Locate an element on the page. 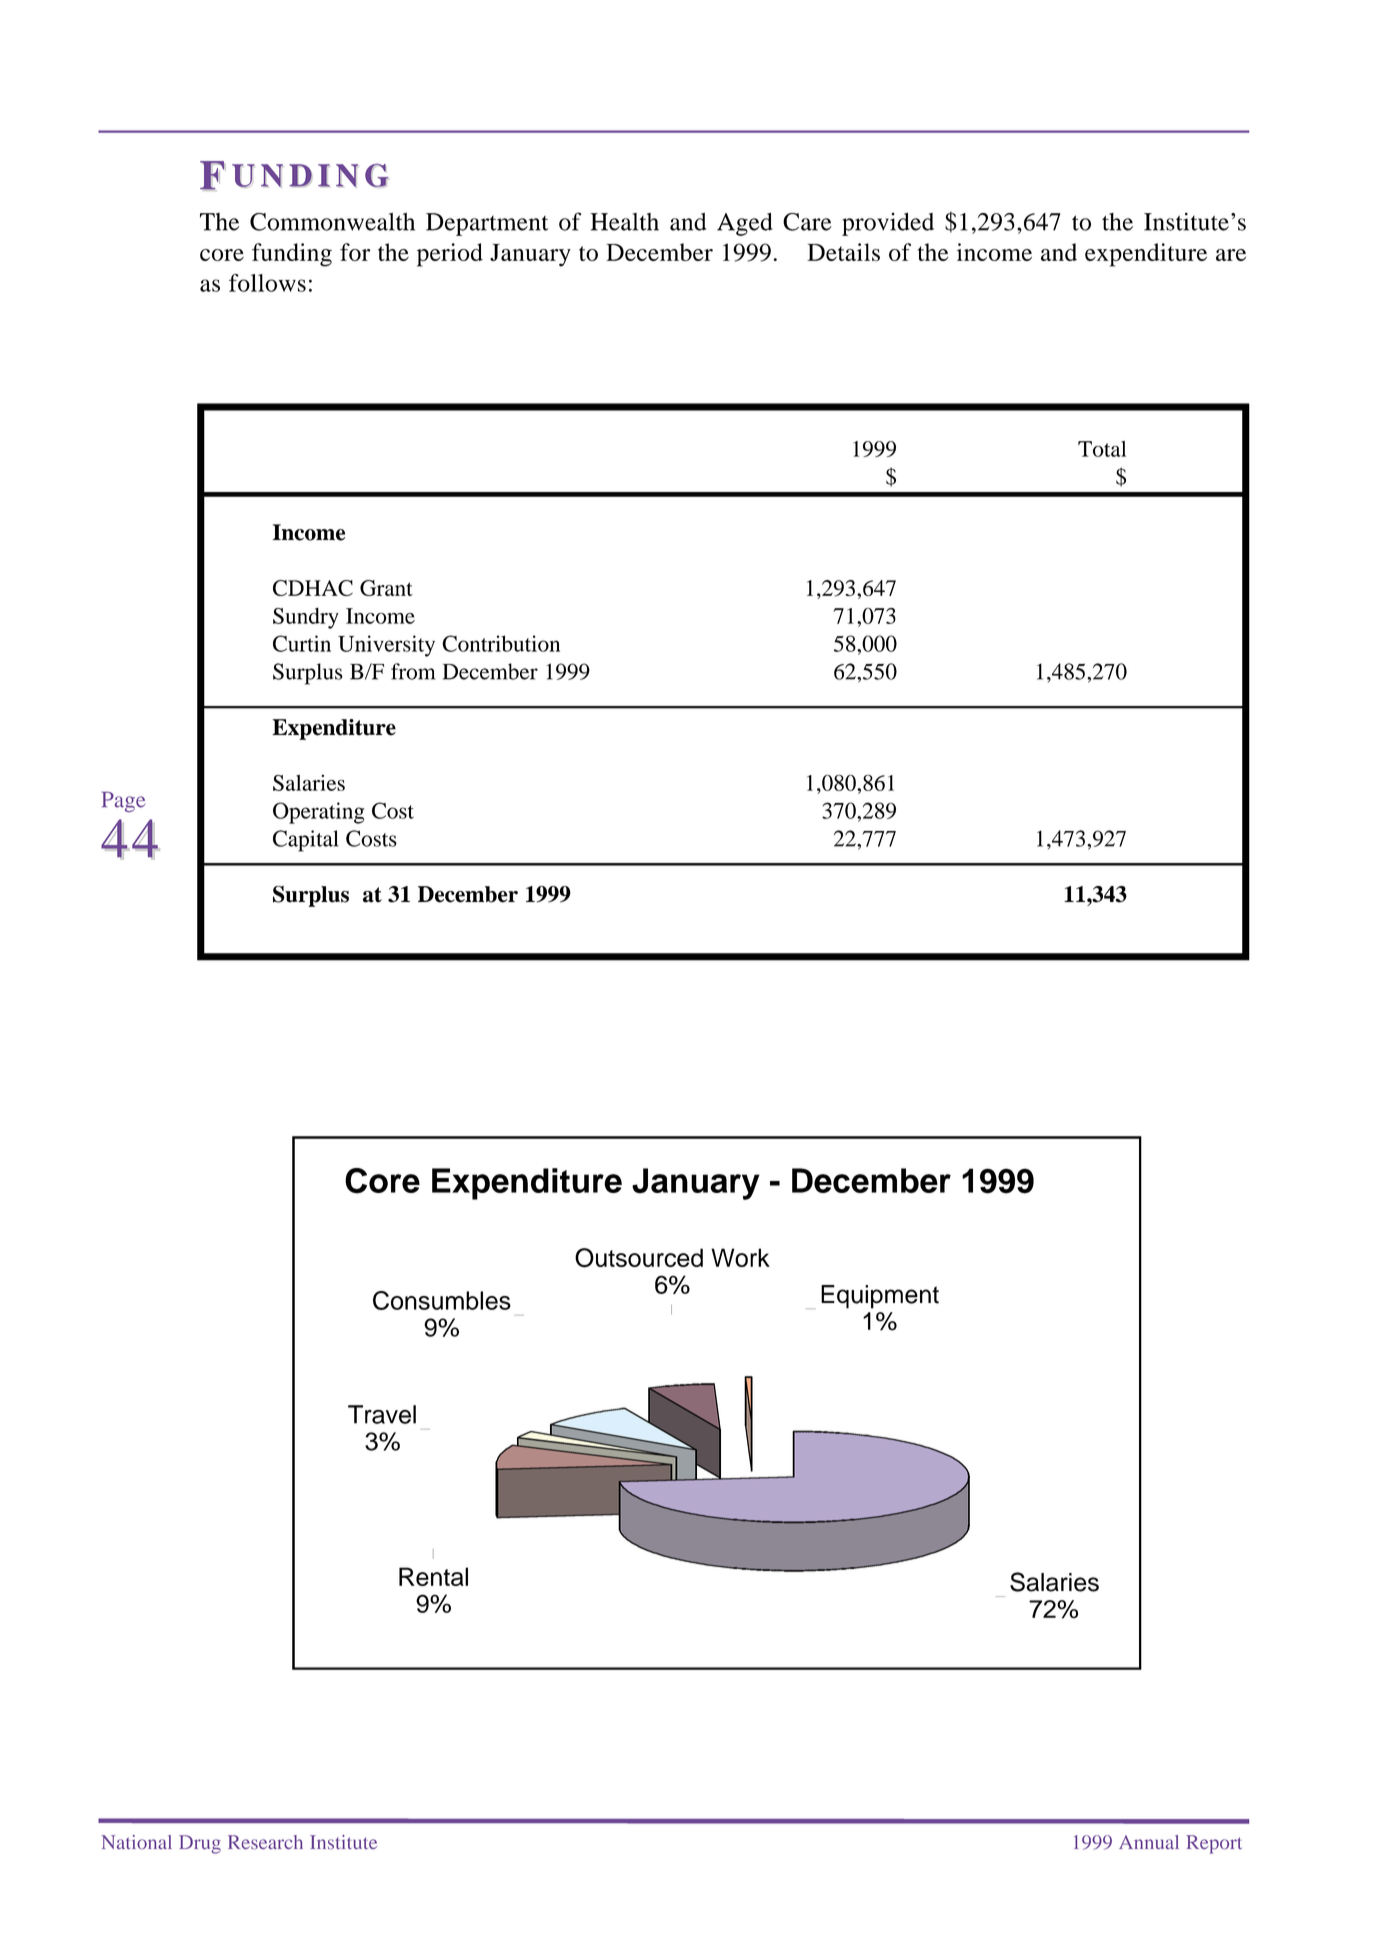 This image has height=1953, width=1380. Total is located at coordinates (1102, 449).
